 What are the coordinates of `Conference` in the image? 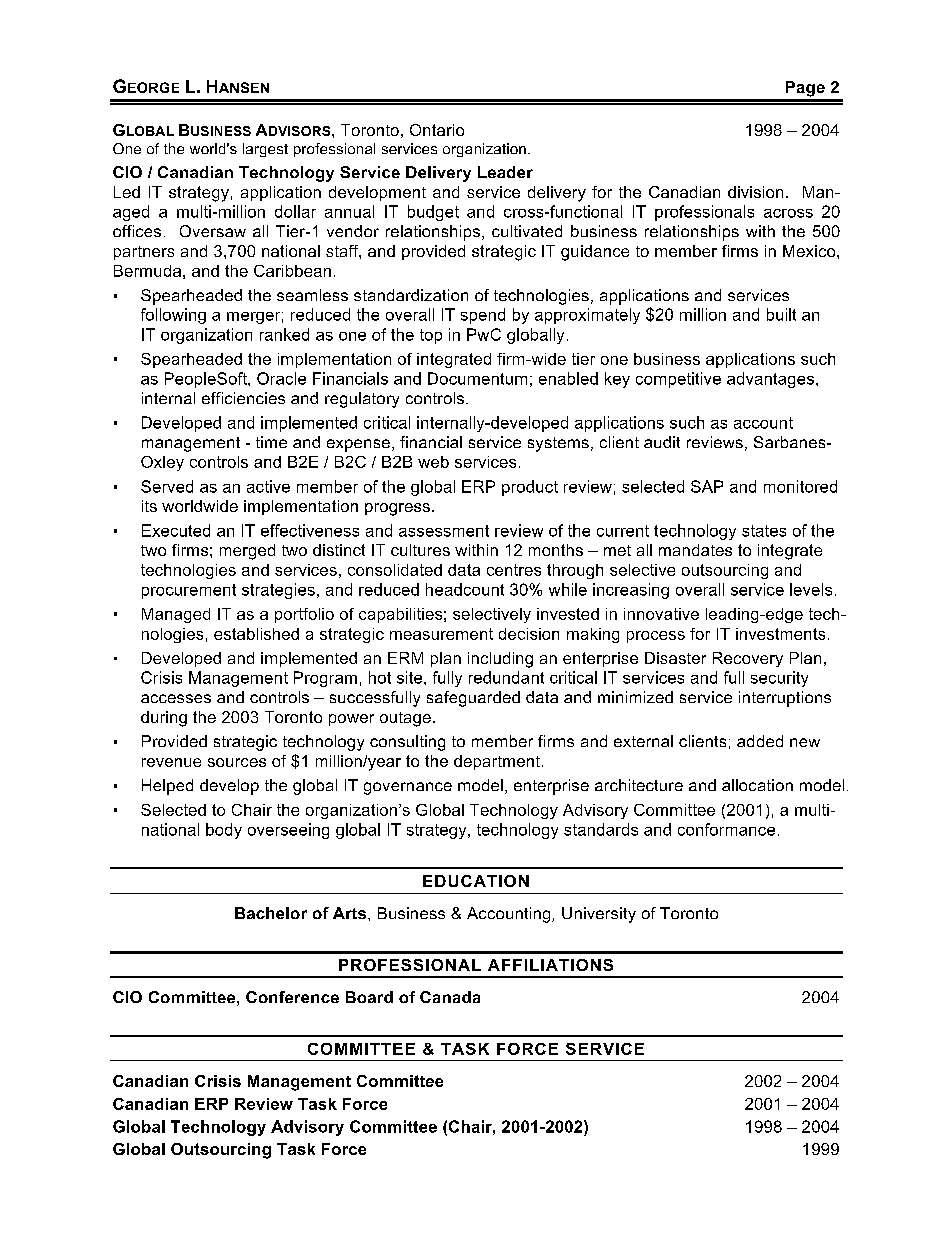 It's located at (292, 997).
